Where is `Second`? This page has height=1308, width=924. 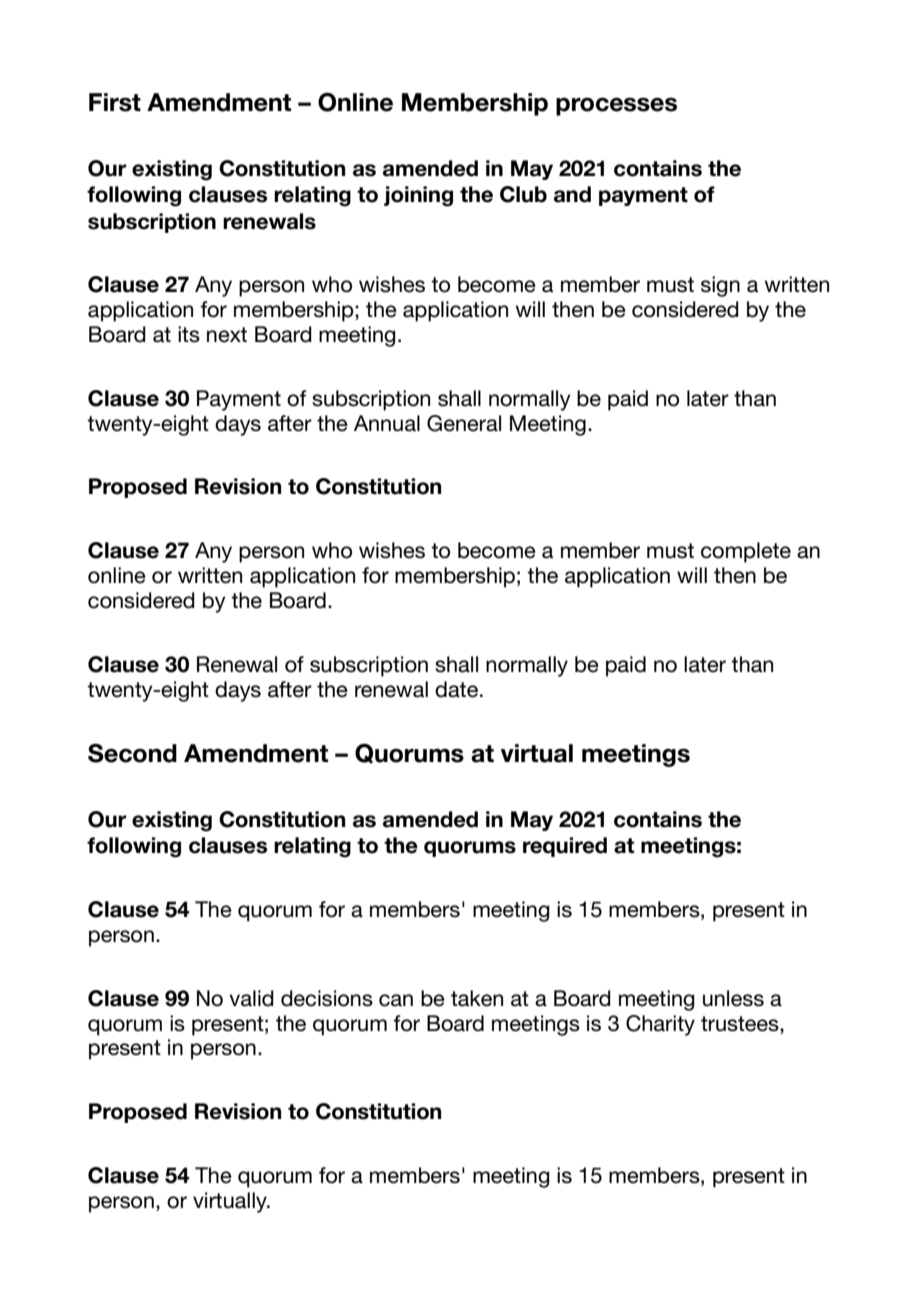
Second is located at coordinates (132, 753).
